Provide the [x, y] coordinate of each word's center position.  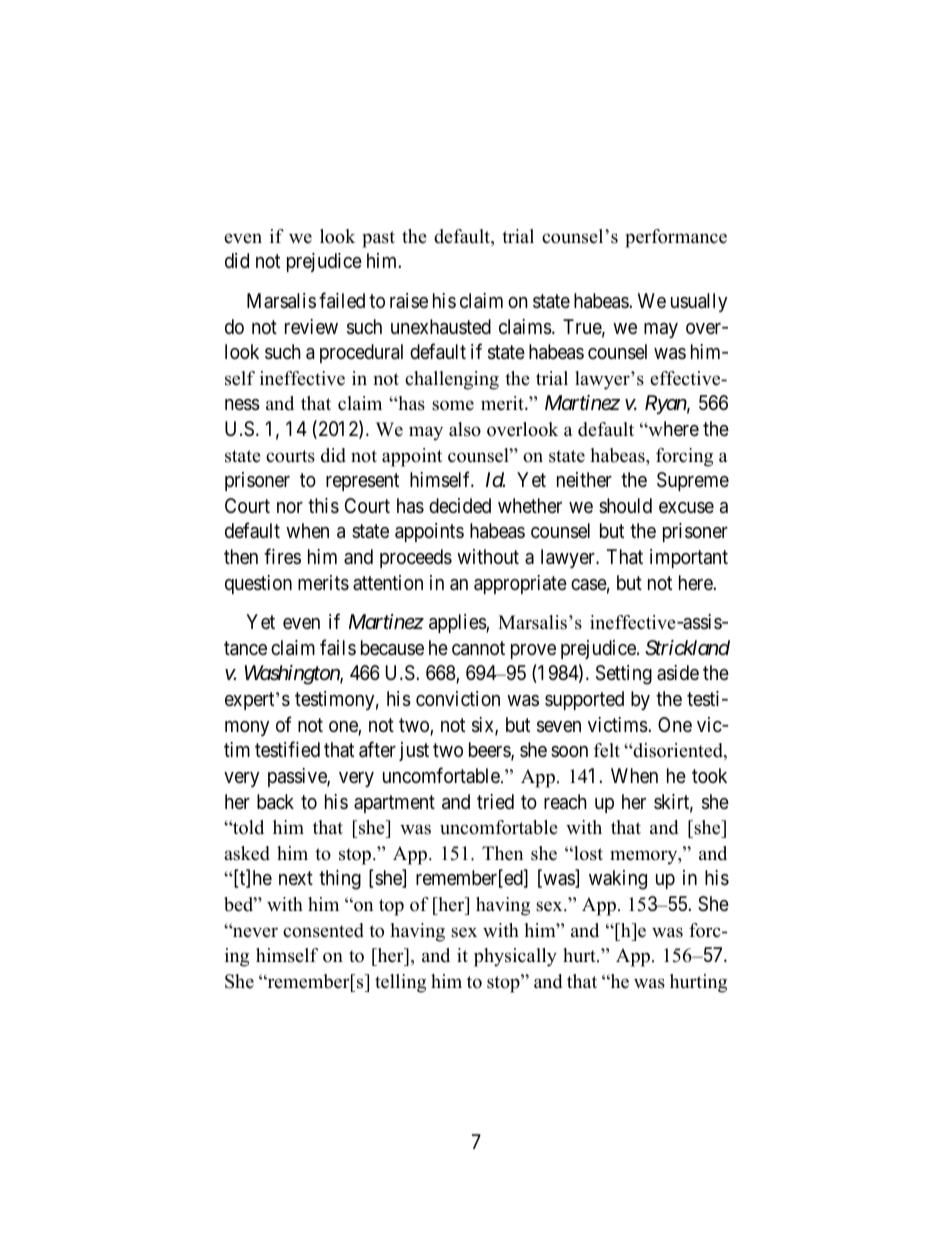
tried [495, 801]
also [465, 429]
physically [515, 957]
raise [409, 300]
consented [323, 930]
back [275, 802]
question [258, 584]
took [709, 775]
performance [676, 238]
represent [362, 482]
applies [458, 623]
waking [618, 880]
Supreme [693, 481]
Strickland [687, 648]
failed [342, 300]
